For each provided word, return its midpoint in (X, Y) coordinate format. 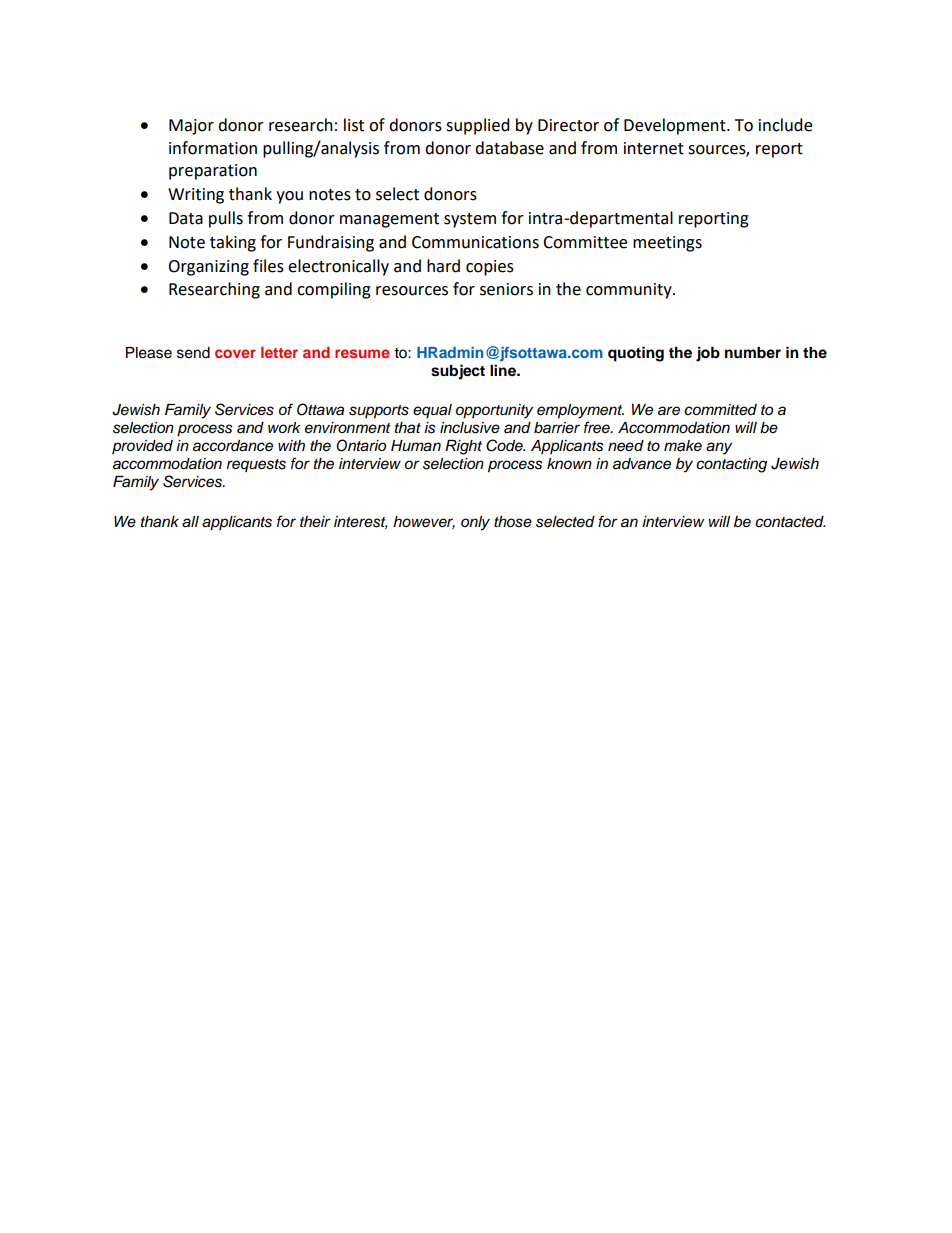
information (213, 148)
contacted (790, 522)
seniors (506, 289)
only (475, 523)
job (708, 354)
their (315, 521)
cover (235, 353)
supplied (478, 126)
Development (676, 126)
